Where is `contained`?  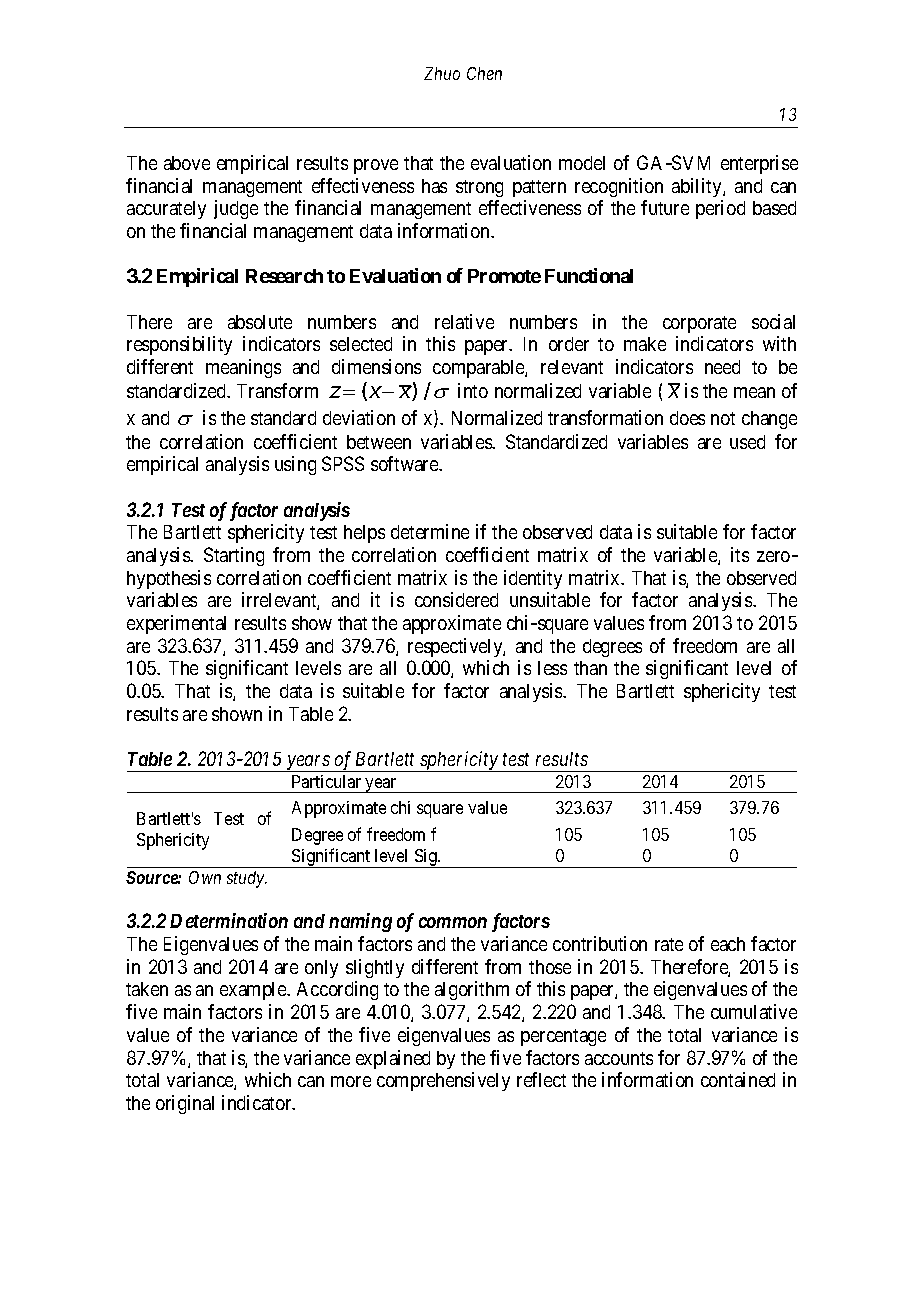 contained is located at coordinates (738, 1079).
